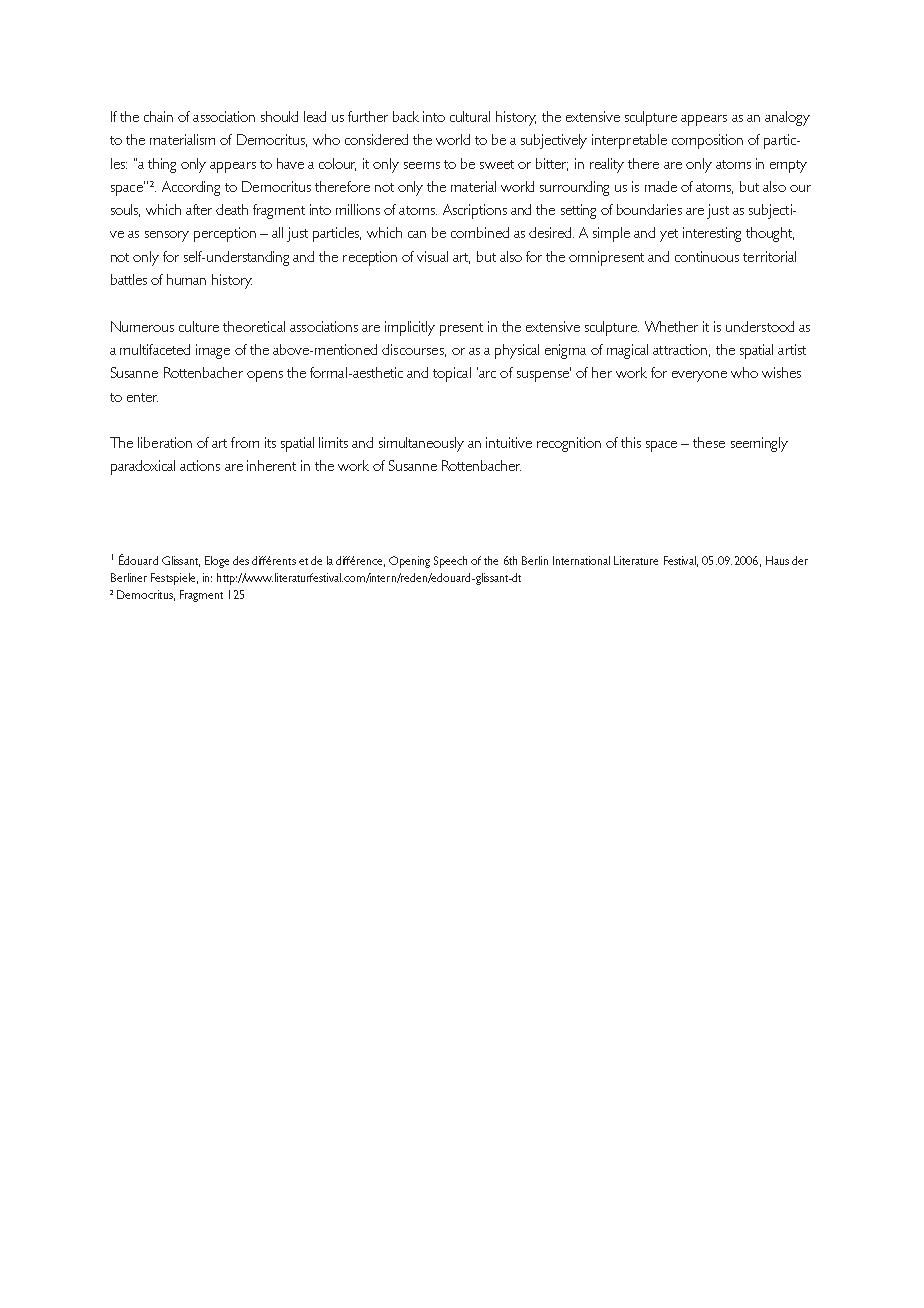  Describe the element at coordinates (707, 141) in the screenshot. I see `composition` at that location.
